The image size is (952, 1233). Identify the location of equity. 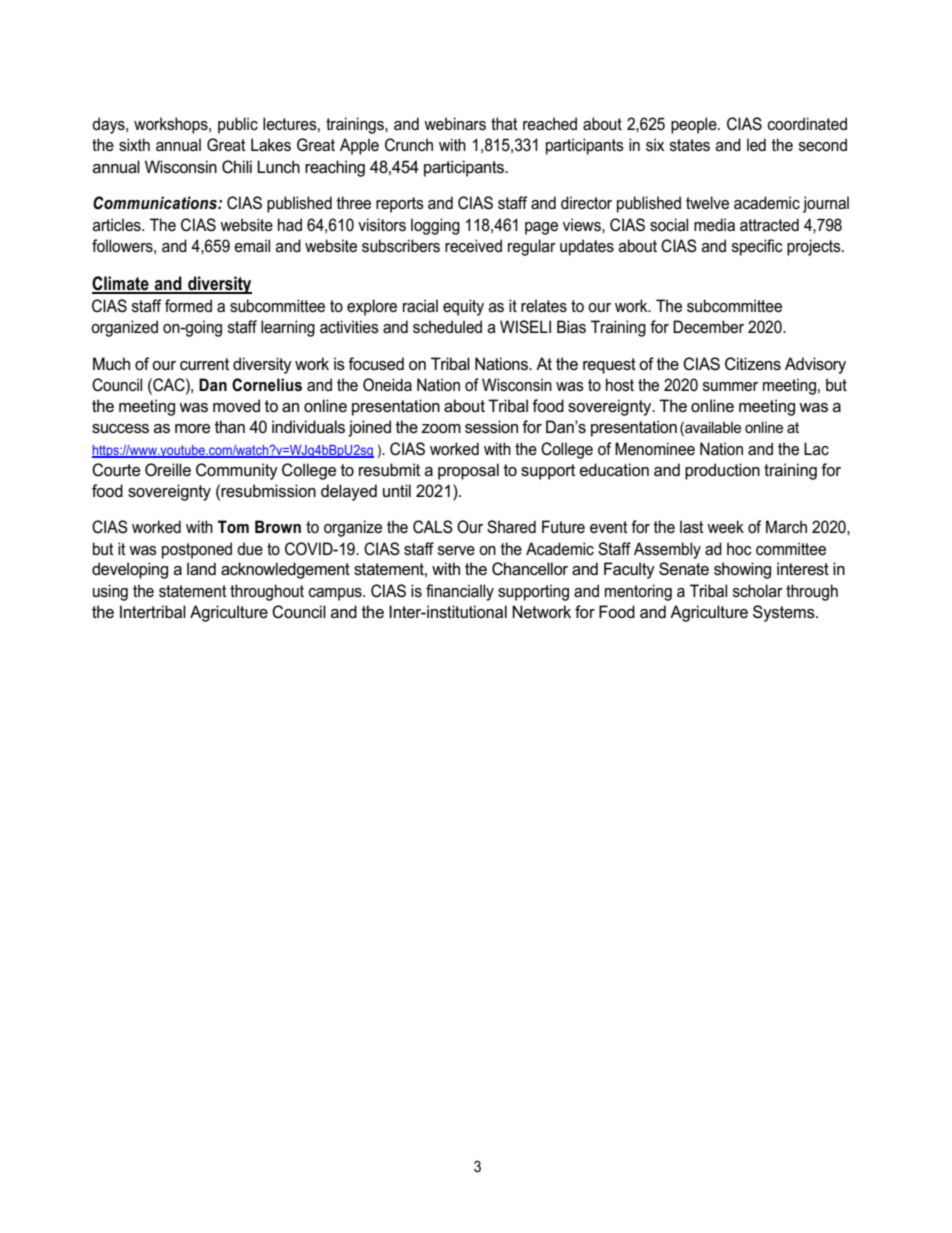
(463, 307).
